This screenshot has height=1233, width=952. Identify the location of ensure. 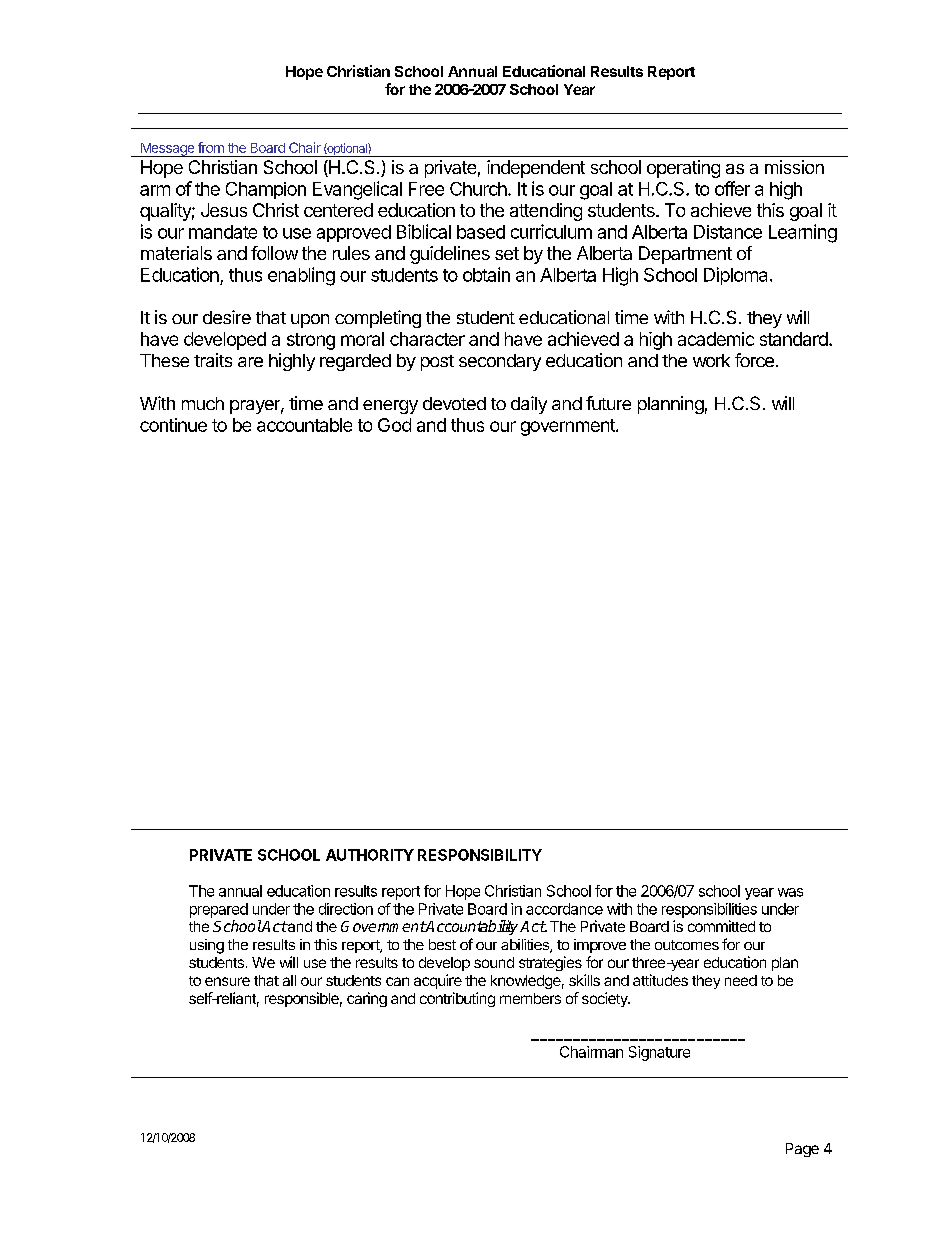
(227, 981).
